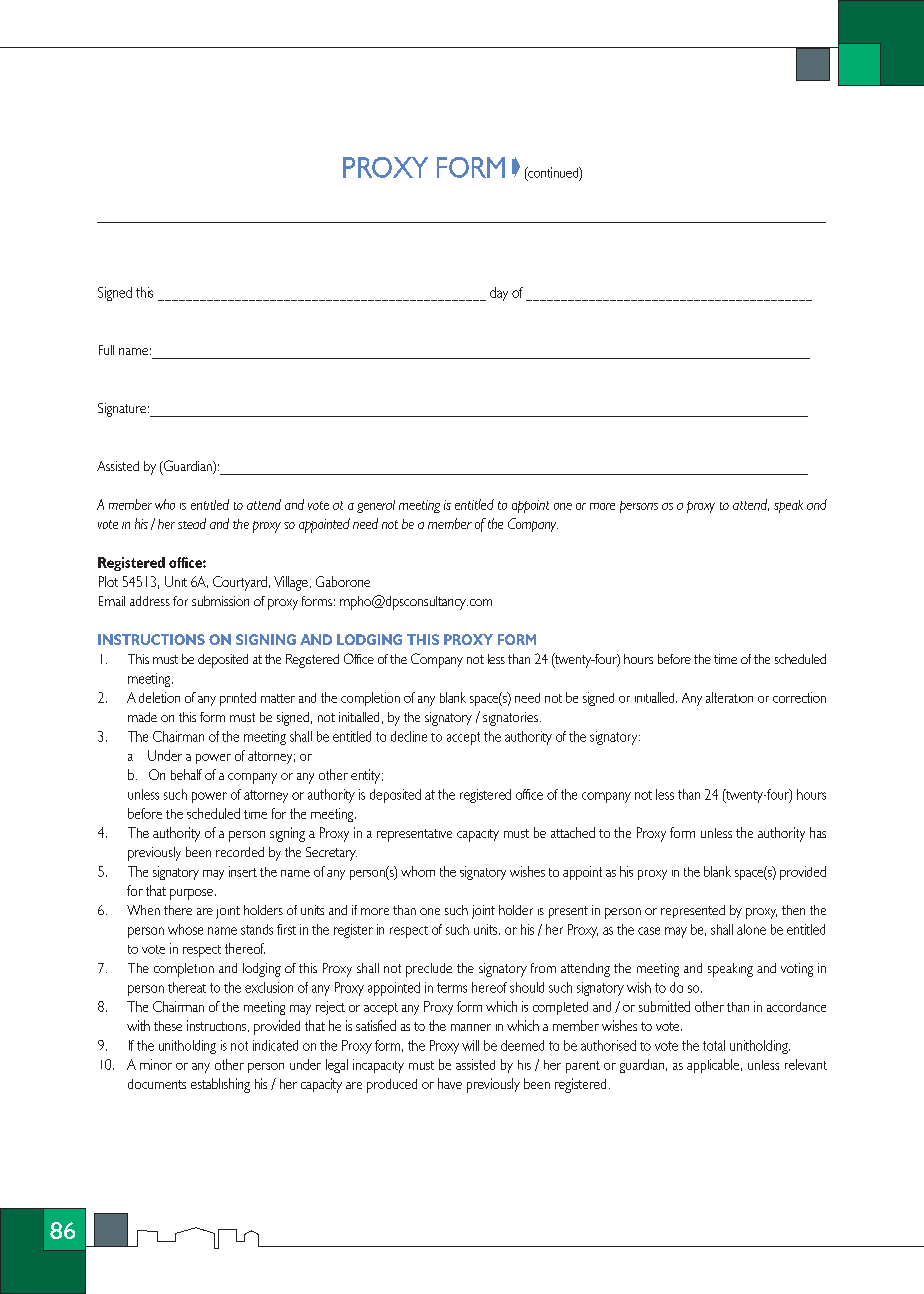 The height and width of the screenshot is (1294, 924). What do you see at coordinates (106, 350) in the screenshot?
I see `Full` at bounding box center [106, 350].
